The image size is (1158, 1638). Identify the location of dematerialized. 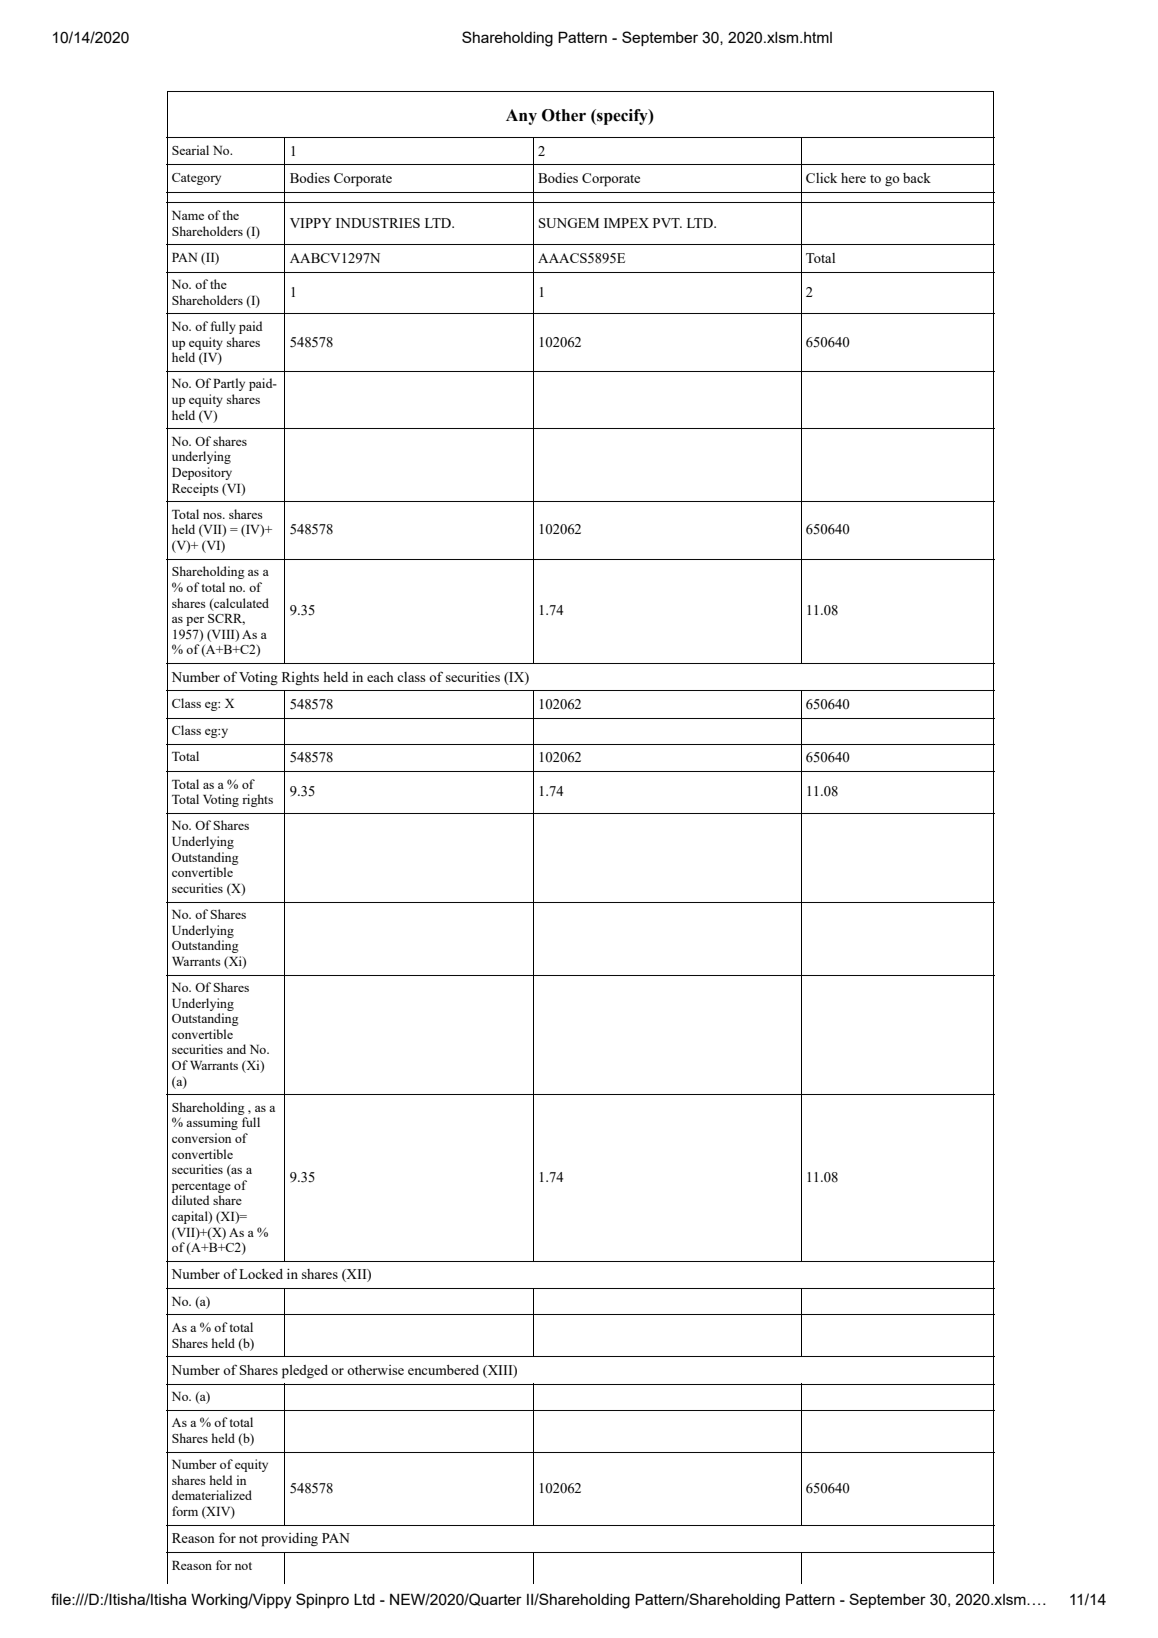
(212, 1495).
